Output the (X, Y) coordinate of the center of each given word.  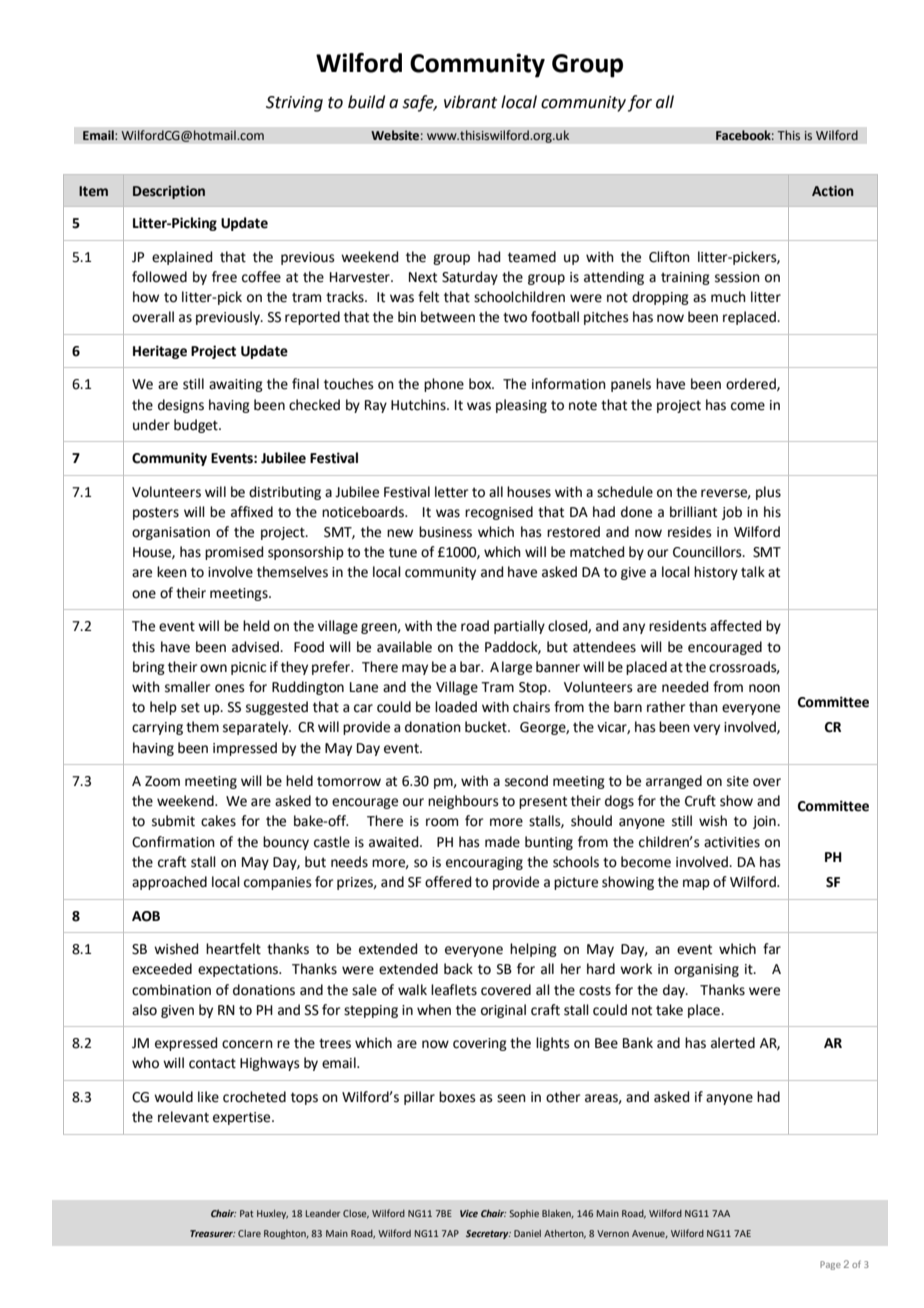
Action (833, 191)
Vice (469, 1213)
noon (764, 688)
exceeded (162, 969)
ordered (752, 384)
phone (444, 385)
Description (169, 192)
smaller (187, 687)
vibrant (470, 102)
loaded (456, 707)
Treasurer (212, 1233)
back (458, 969)
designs (181, 406)
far (772, 949)
